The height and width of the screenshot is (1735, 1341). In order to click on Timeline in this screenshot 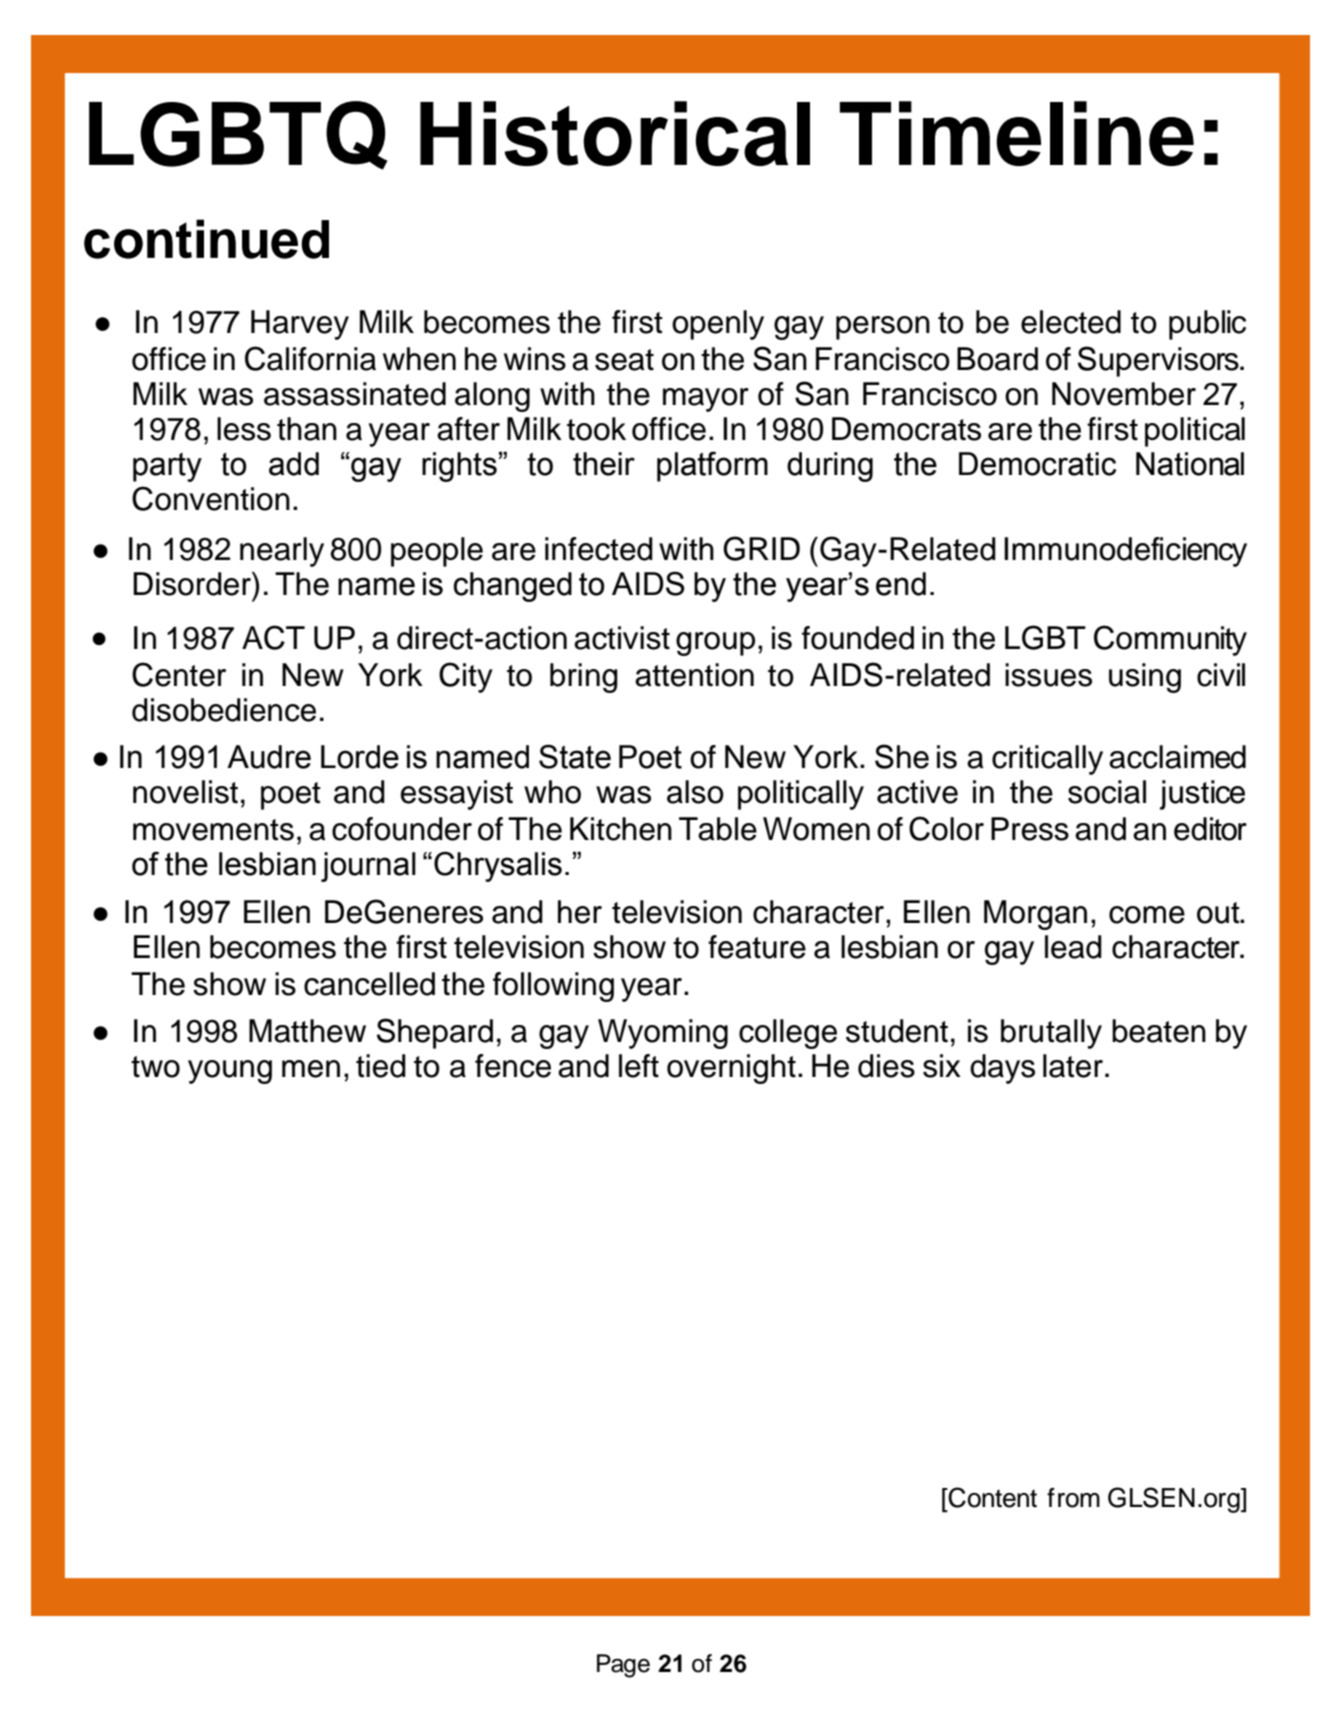, I will do `click(1017, 133)`.
